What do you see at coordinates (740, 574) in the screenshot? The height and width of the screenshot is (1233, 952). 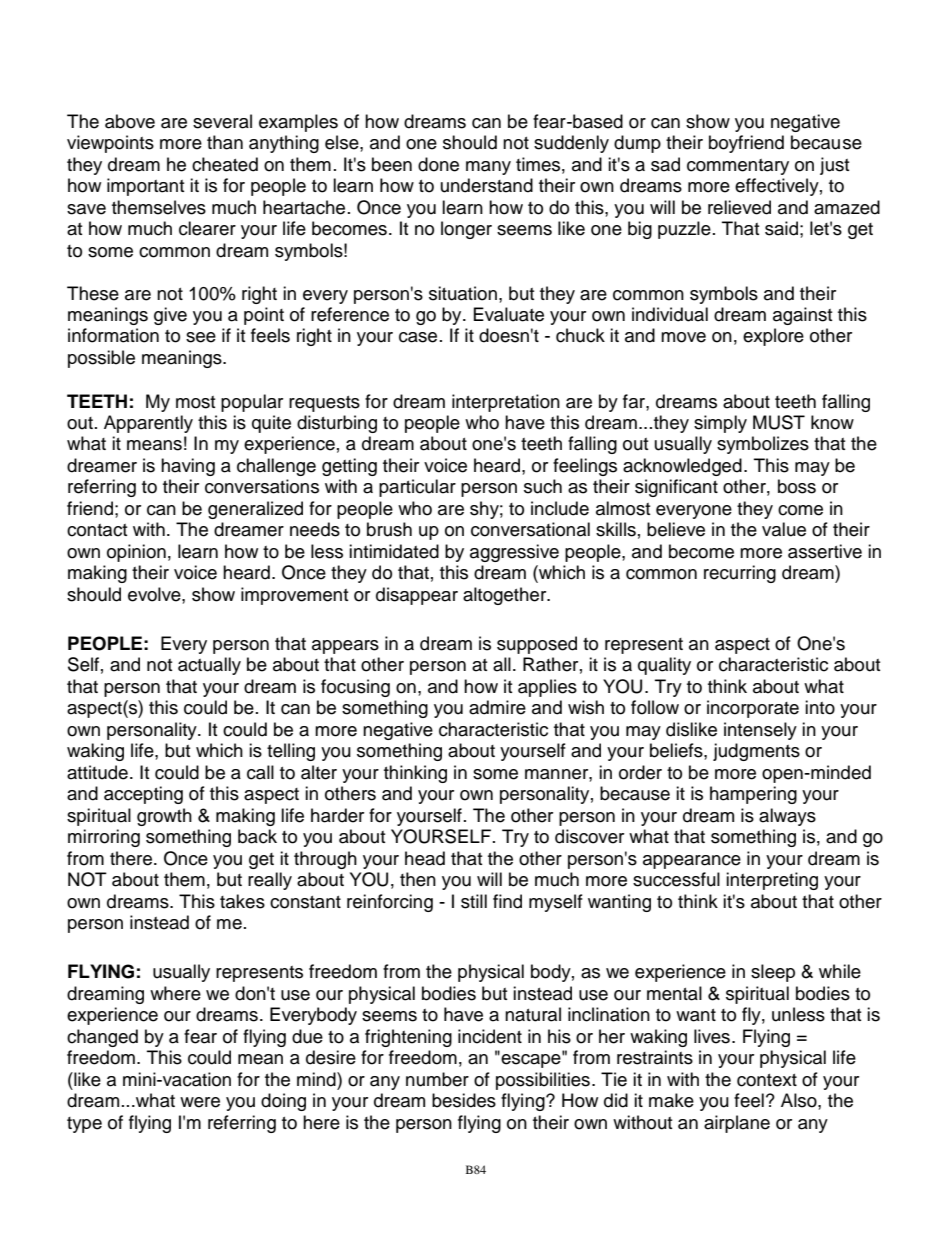 I see `recurring` at bounding box center [740, 574].
